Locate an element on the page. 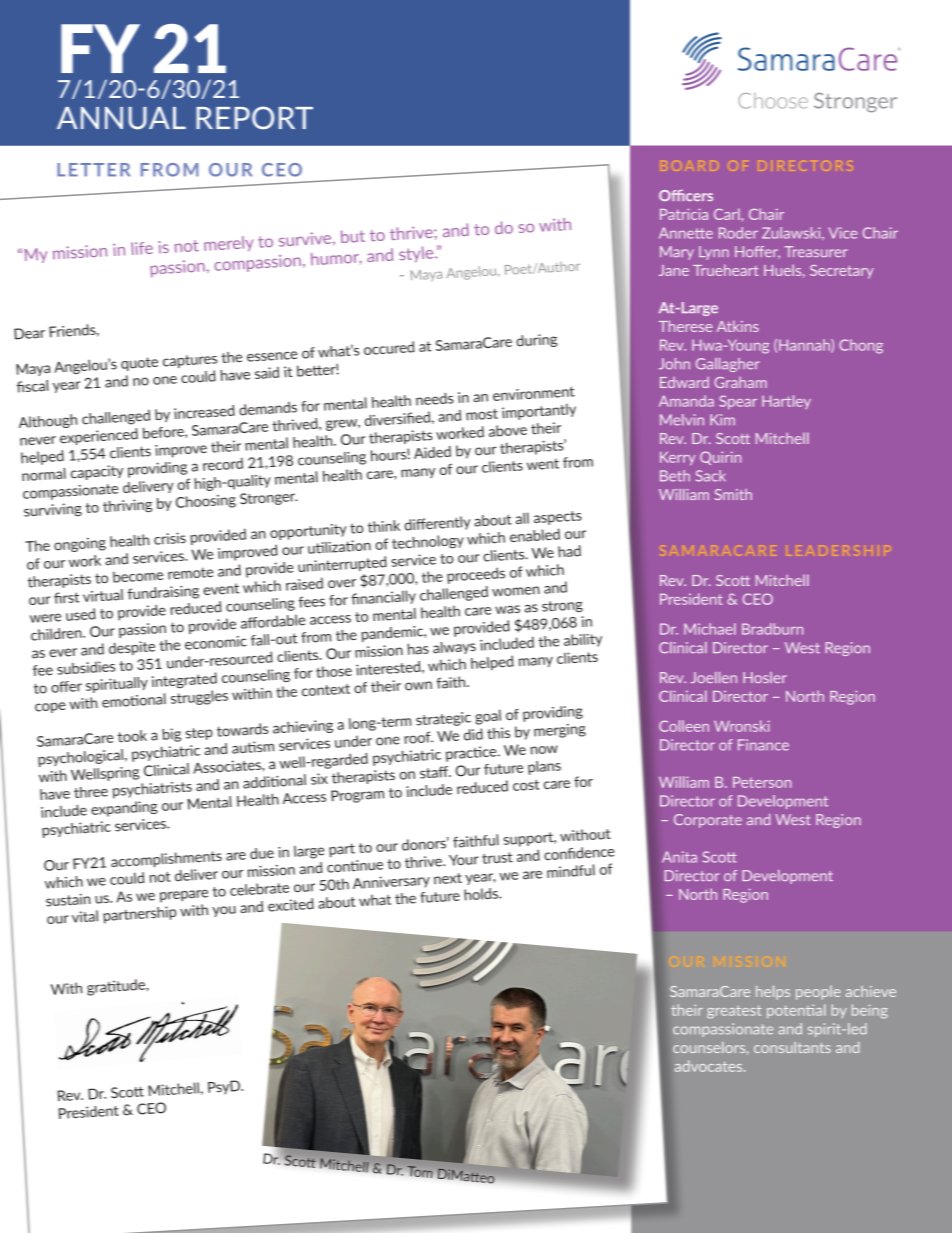 Image resolution: width=952 pixels, height=1233 pixels. Smith is located at coordinates (733, 494).
